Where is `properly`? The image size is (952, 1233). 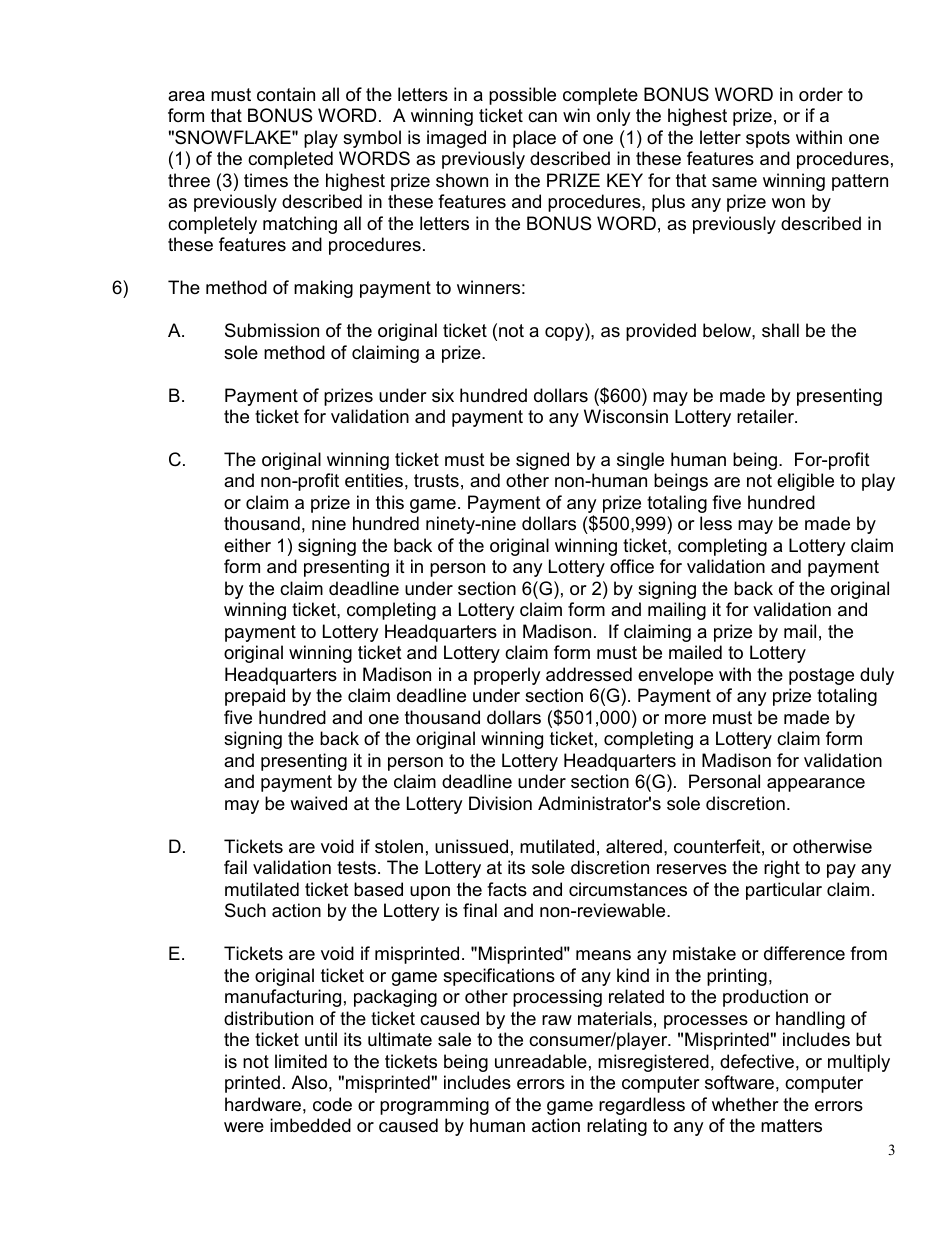 properly is located at coordinates (507, 676).
